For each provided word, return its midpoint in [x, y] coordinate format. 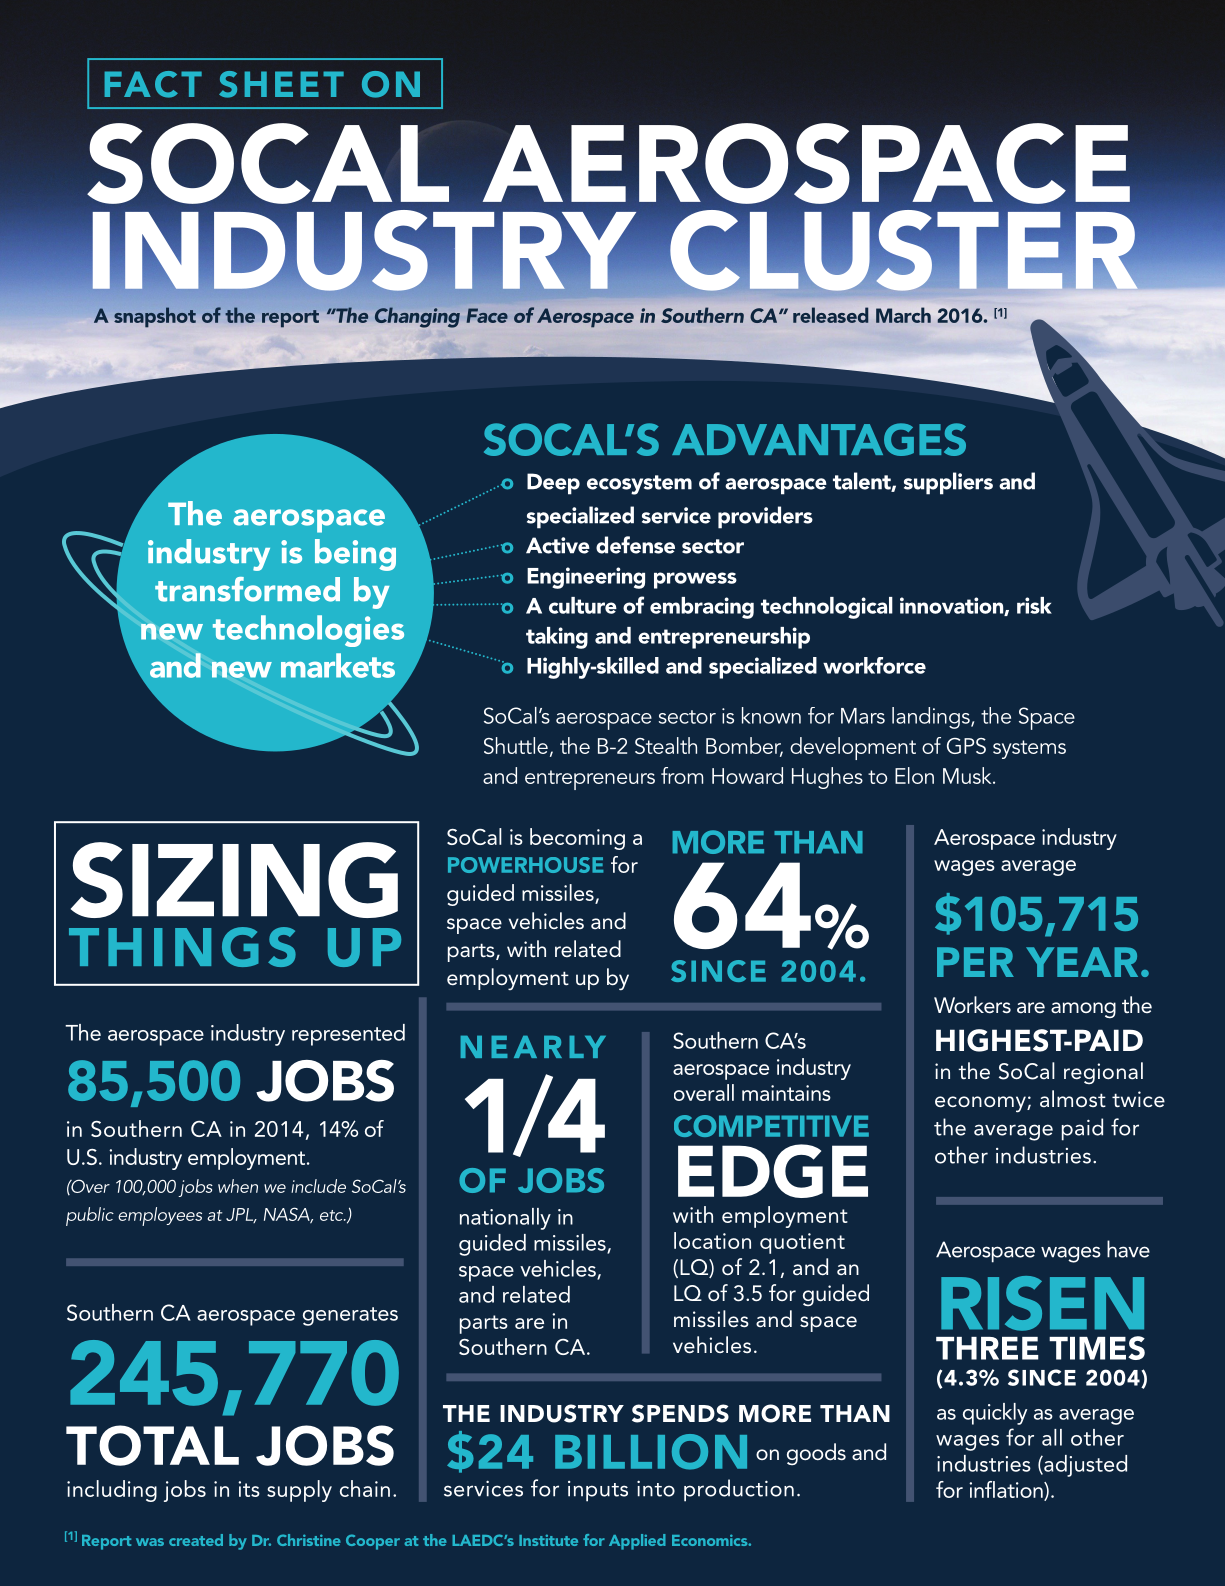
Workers [972, 1005]
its [249, 1489]
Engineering [586, 578]
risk [1034, 605]
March [903, 315]
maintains [786, 1093]
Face [487, 315]
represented [348, 1035]
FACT [153, 84]
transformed [247, 589]
